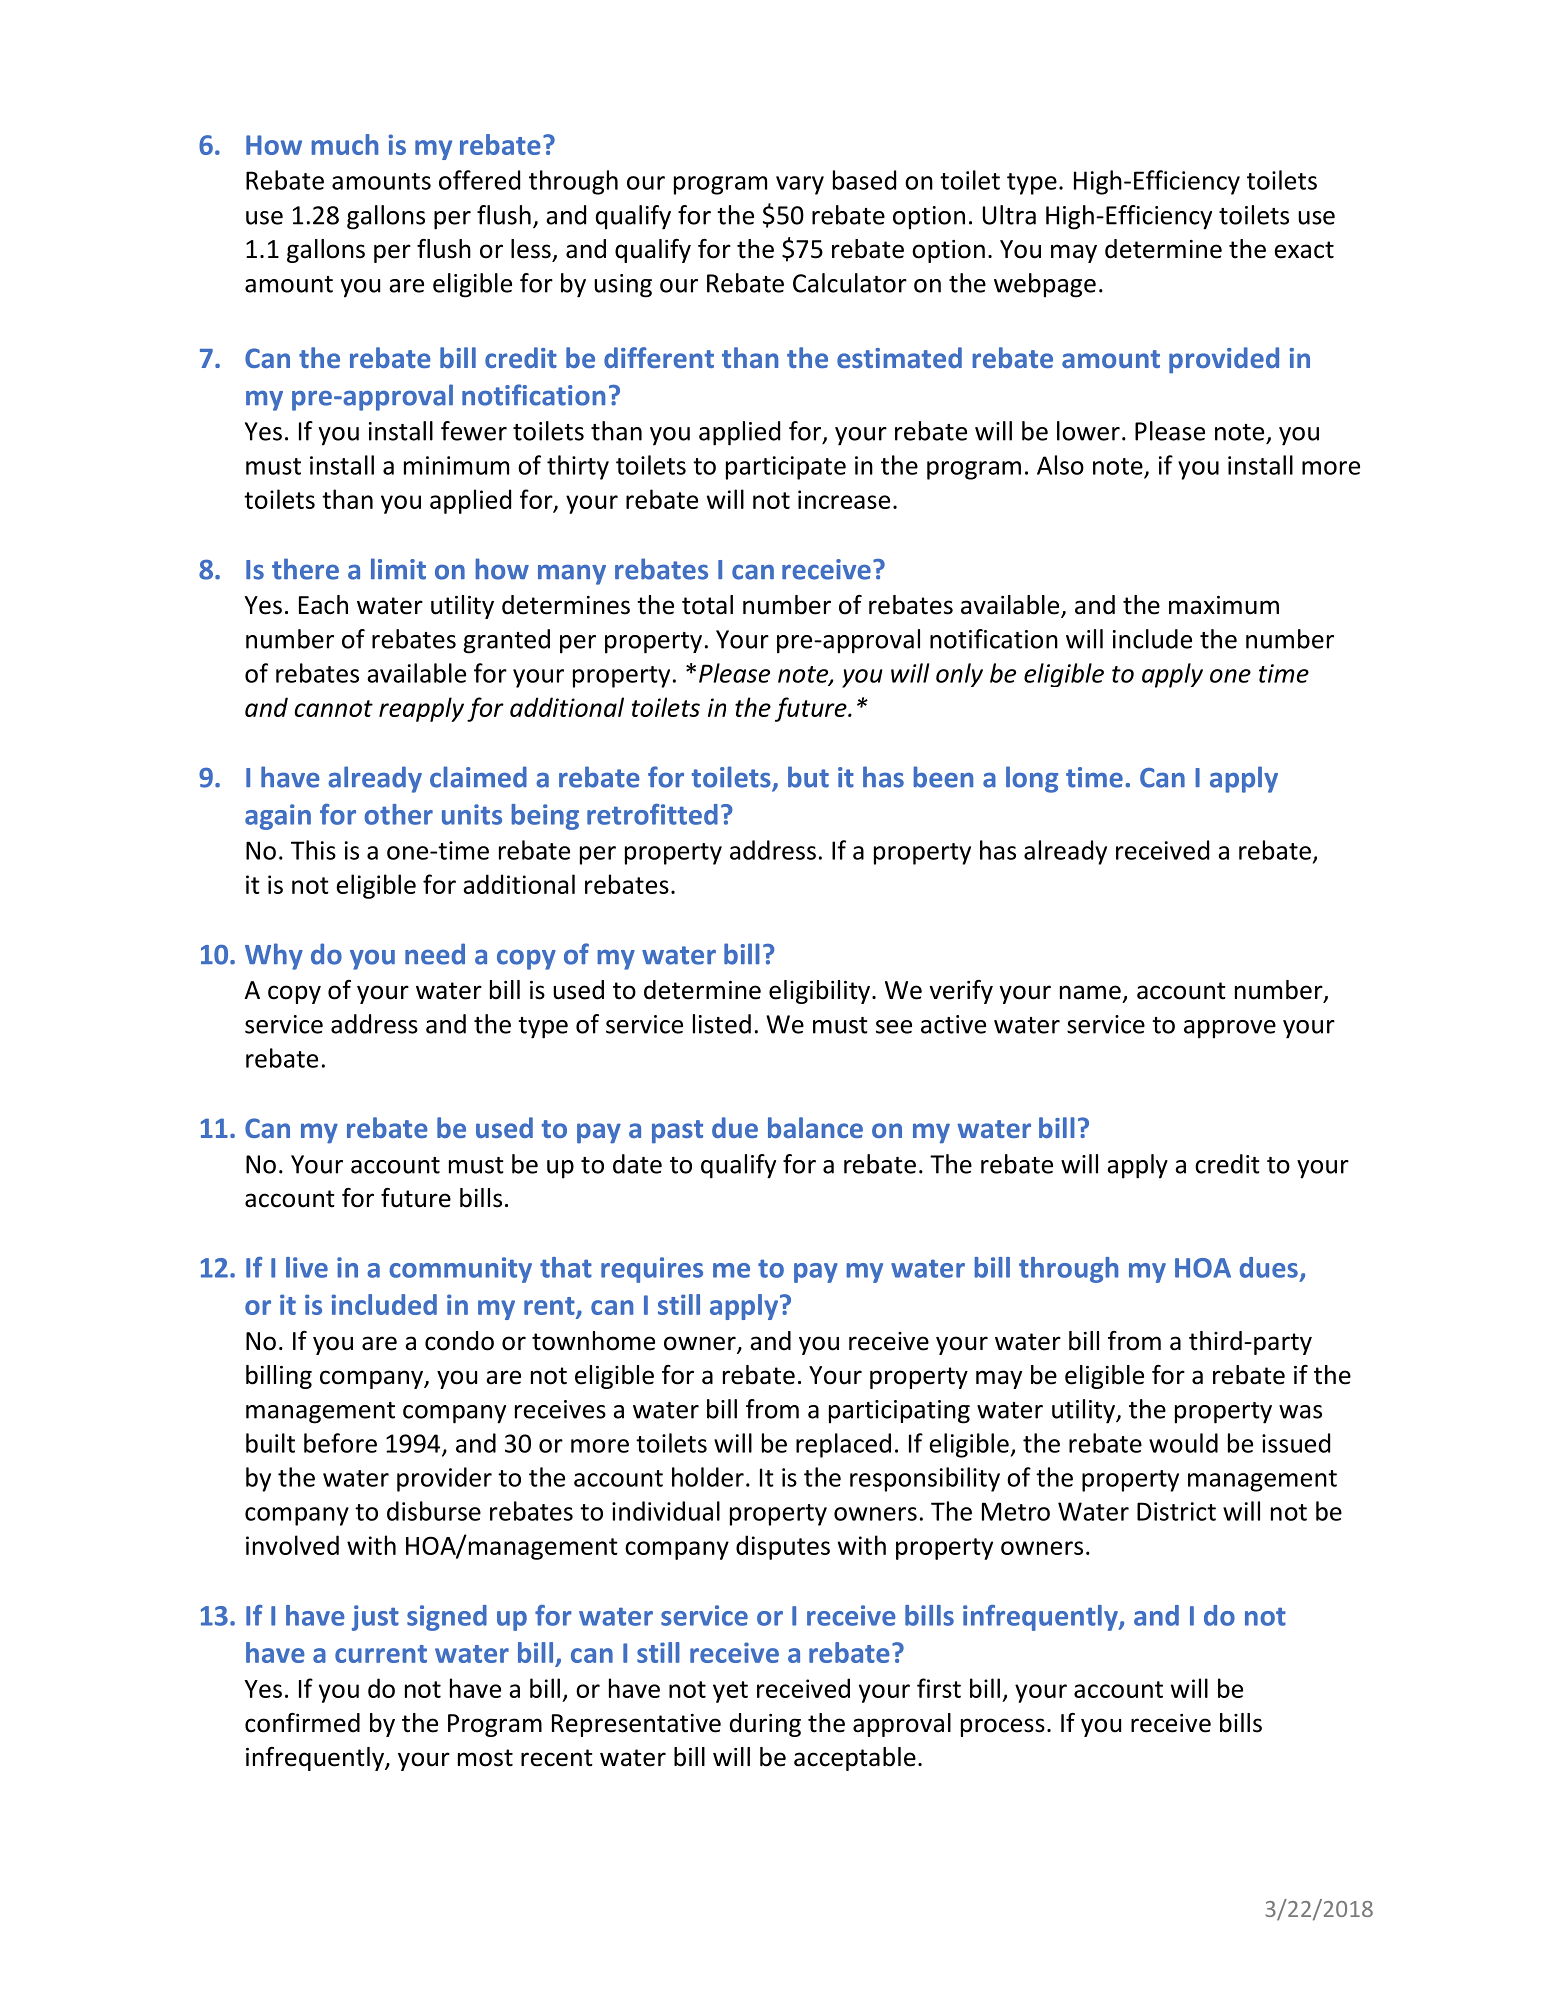 The height and width of the page is (2015, 1557). What do you see at coordinates (819, 992) in the page?
I see `eligibility` at bounding box center [819, 992].
